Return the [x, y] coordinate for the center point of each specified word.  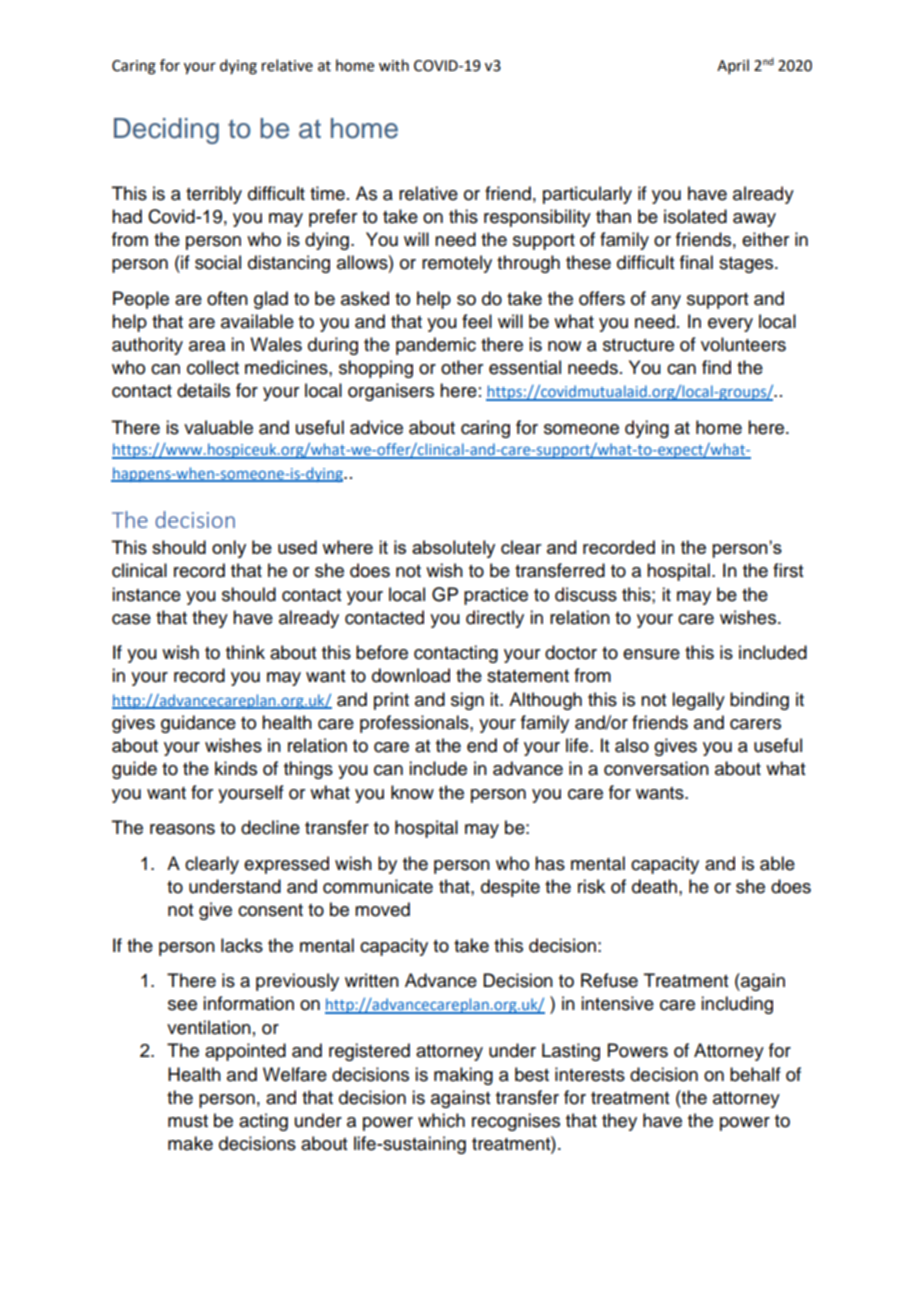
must [188, 1121]
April [733, 66]
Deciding [166, 131]
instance [146, 594]
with [394, 65]
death [654, 886]
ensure [651, 654]
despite [510, 888]
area [207, 346]
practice [496, 596]
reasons [182, 829]
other [462, 367]
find [716, 367]
